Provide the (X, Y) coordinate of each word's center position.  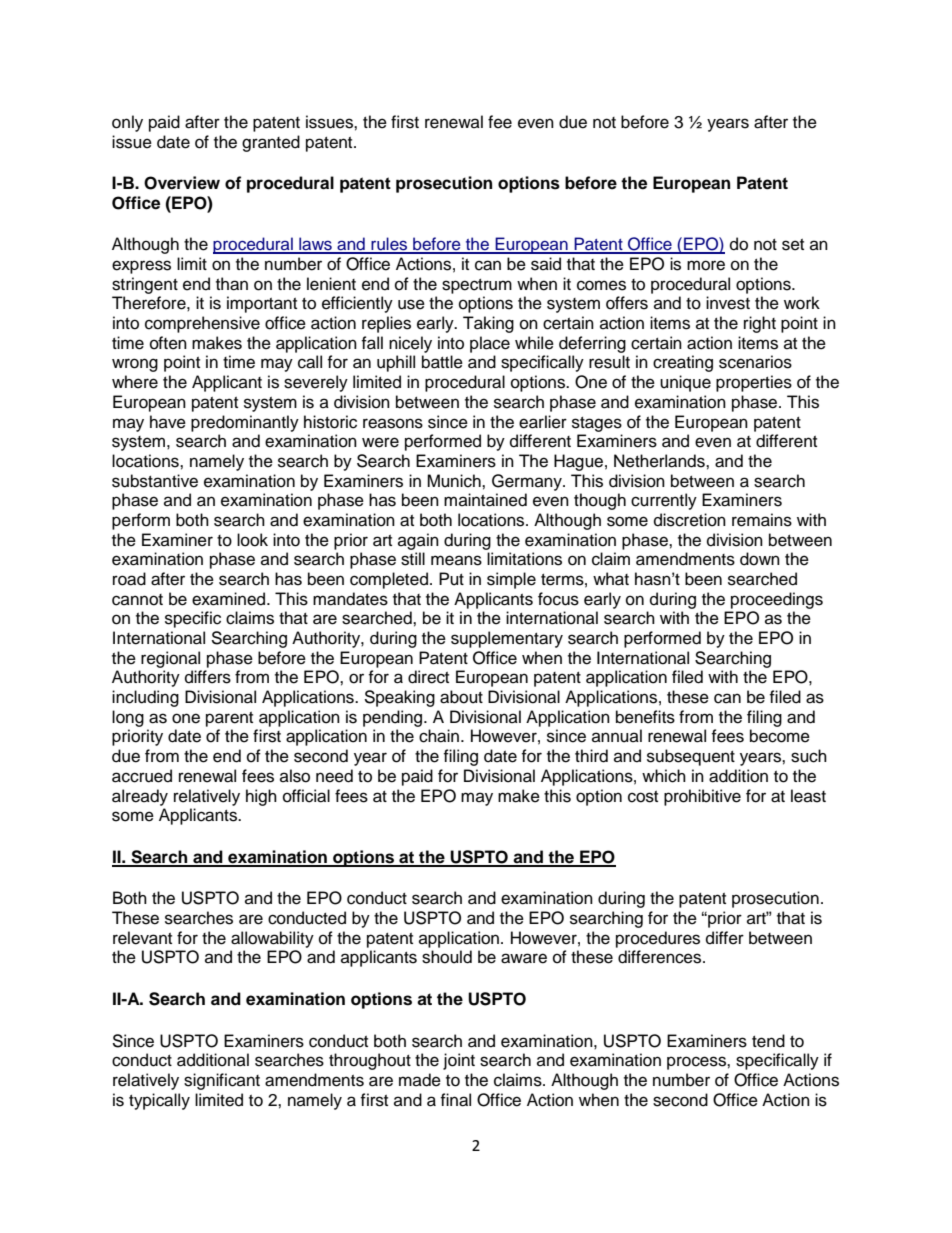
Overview (182, 183)
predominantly (245, 423)
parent (229, 719)
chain (439, 736)
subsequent (691, 757)
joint (459, 1061)
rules (389, 245)
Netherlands (660, 461)
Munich (455, 481)
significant (222, 1081)
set (793, 245)
